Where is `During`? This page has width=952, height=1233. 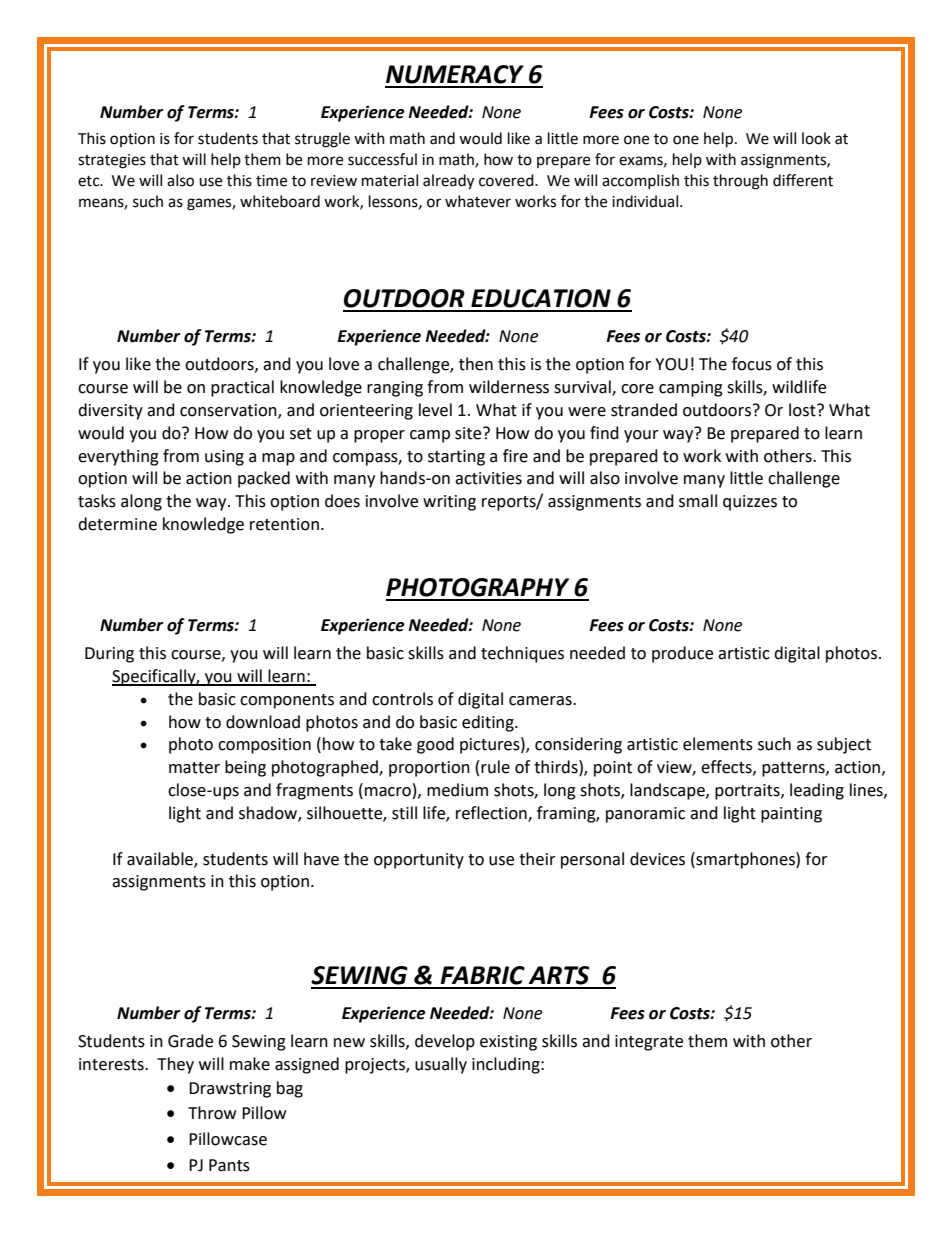 During is located at coordinates (109, 655).
